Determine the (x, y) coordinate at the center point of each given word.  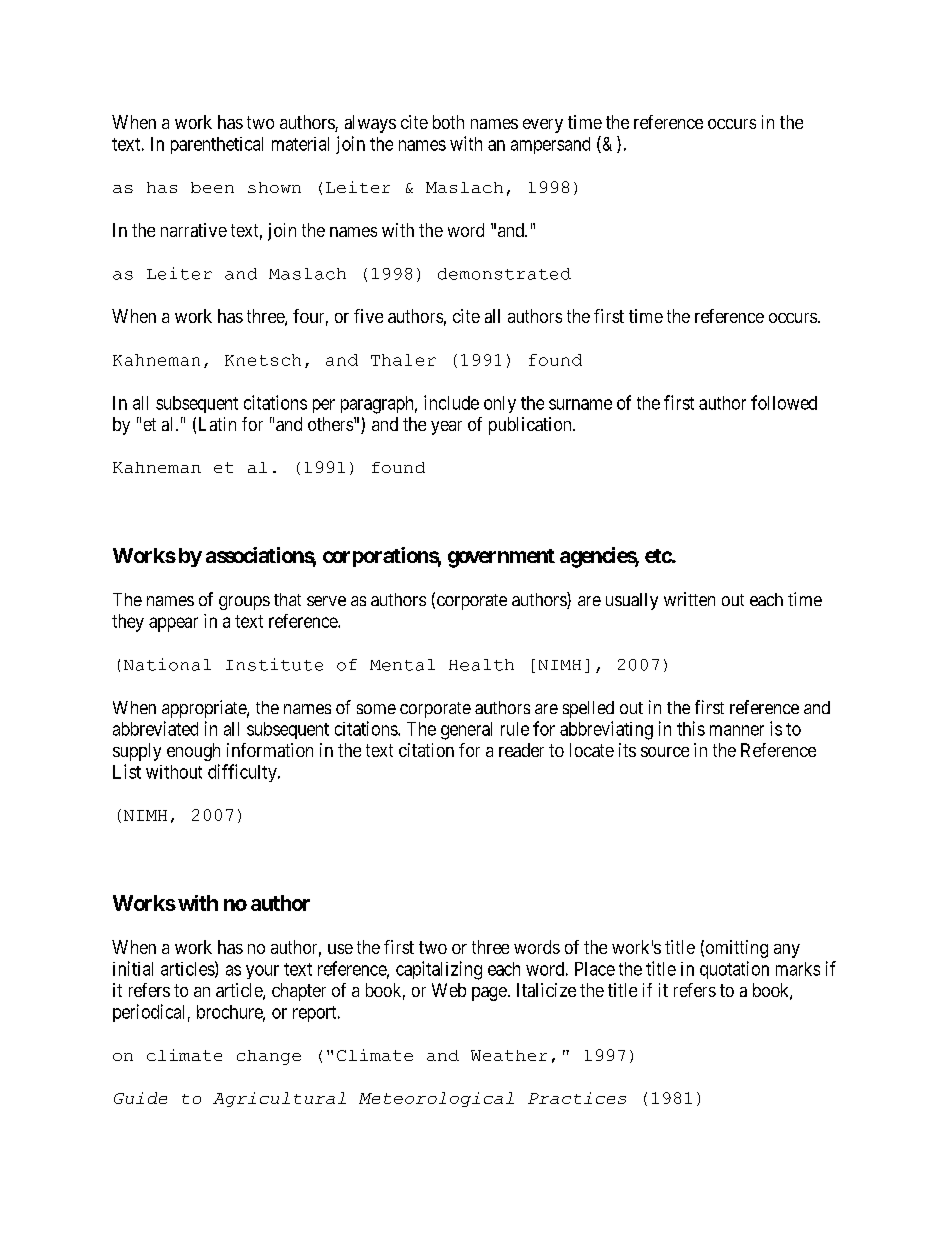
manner (737, 730)
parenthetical (217, 145)
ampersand (550, 145)
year (446, 428)
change (269, 1057)
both (448, 122)
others (331, 424)
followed (784, 402)
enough (193, 752)
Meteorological (436, 1099)
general (466, 731)
